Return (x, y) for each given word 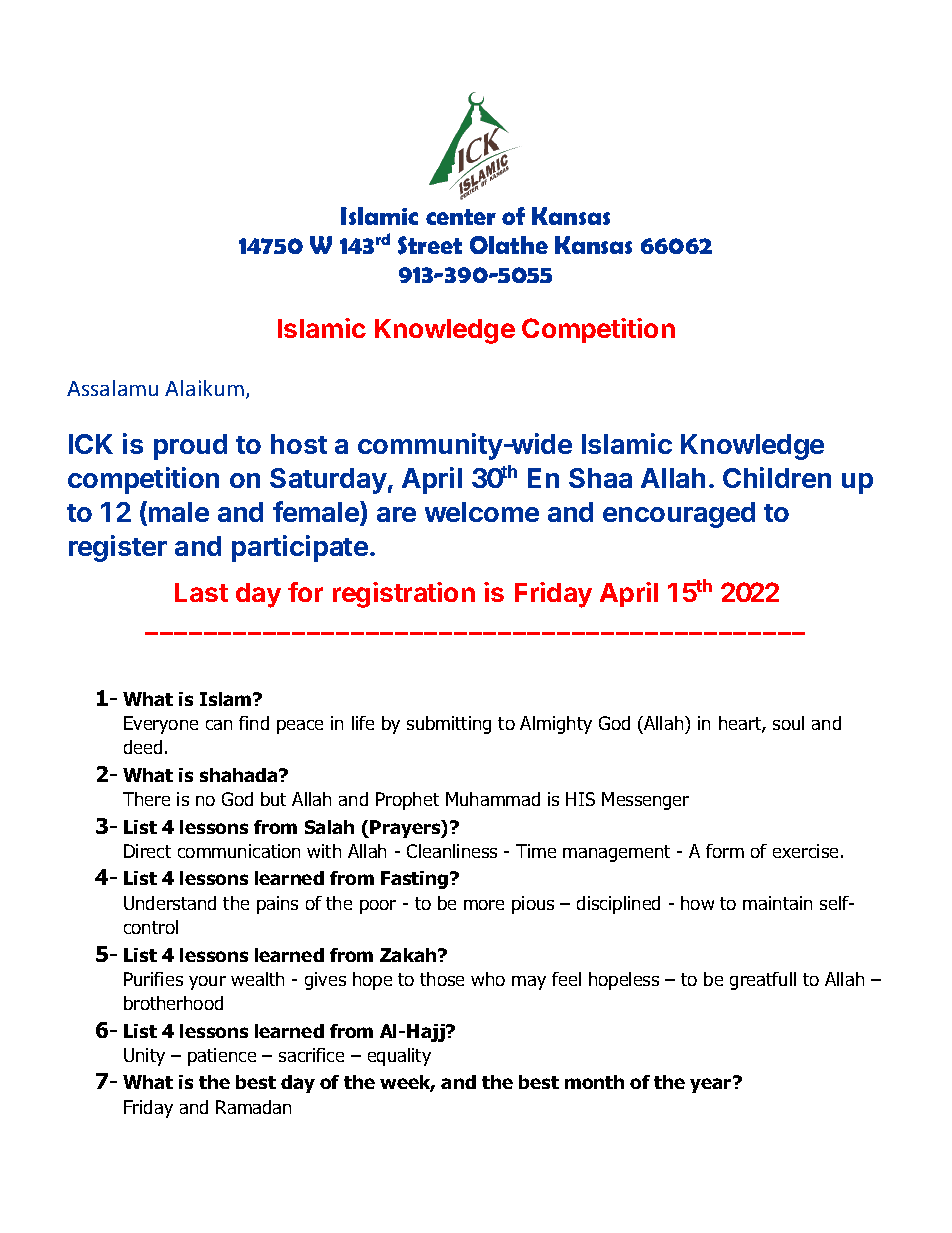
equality (399, 1057)
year (712, 1085)
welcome (482, 512)
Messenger (645, 801)
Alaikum (204, 388)
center (461, 217)
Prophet (407, 801)
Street (430, 245)
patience (222, 1057)
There (146, 799)
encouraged (679, 515)
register (118, 548)
